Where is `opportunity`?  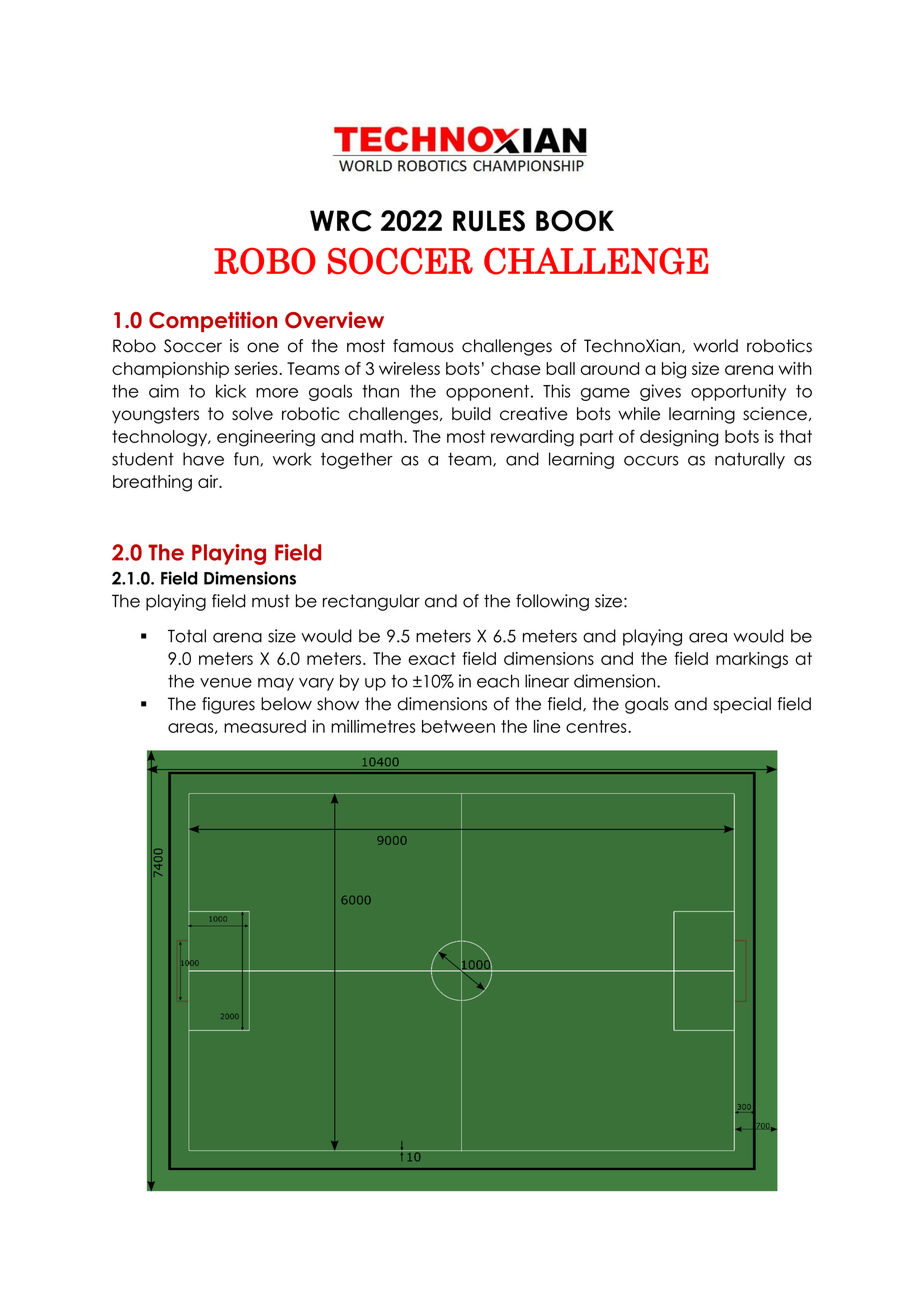
opportunity is located at coordinates (738, 392).
